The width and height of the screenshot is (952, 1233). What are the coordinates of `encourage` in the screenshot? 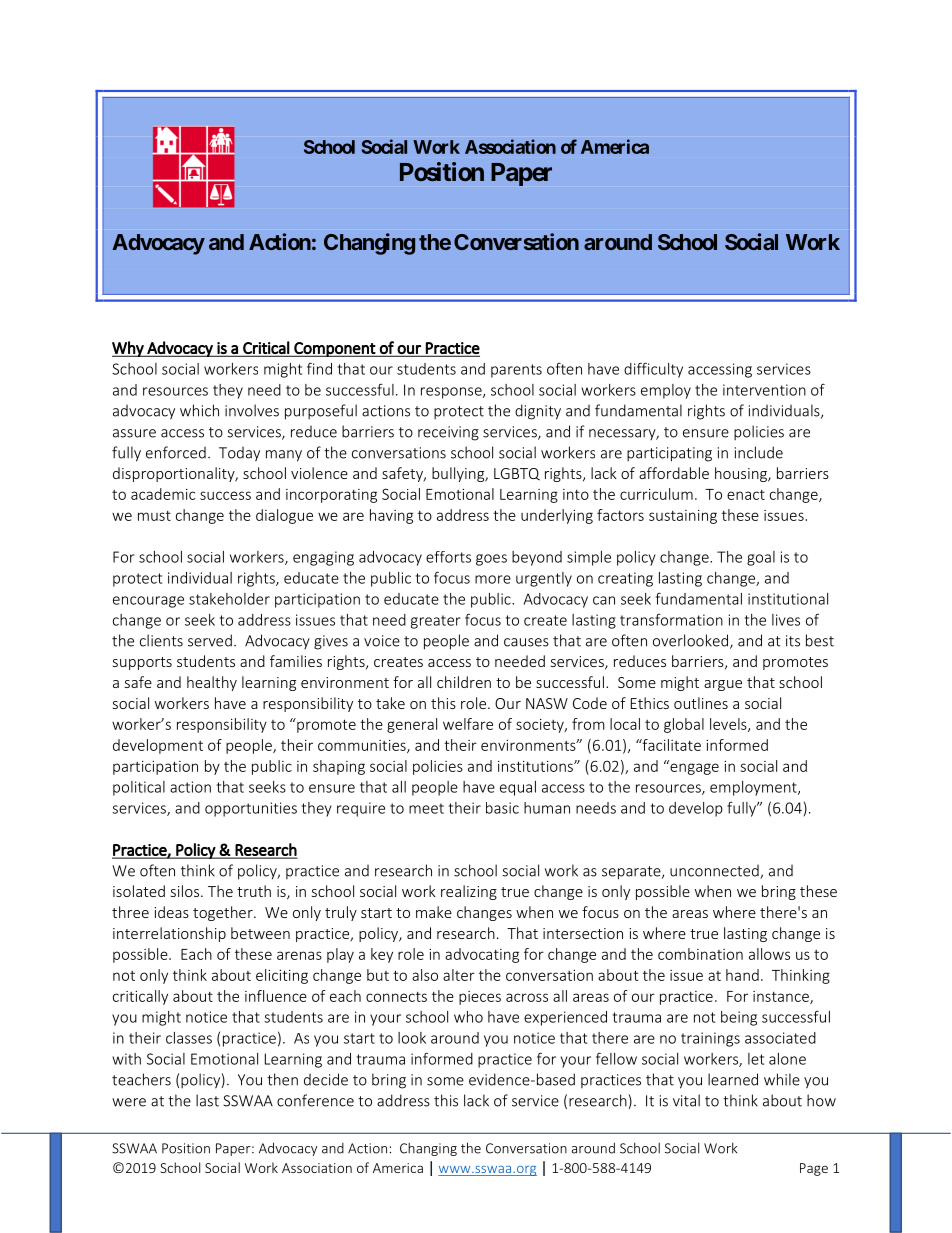 It's located at (148, 602).
